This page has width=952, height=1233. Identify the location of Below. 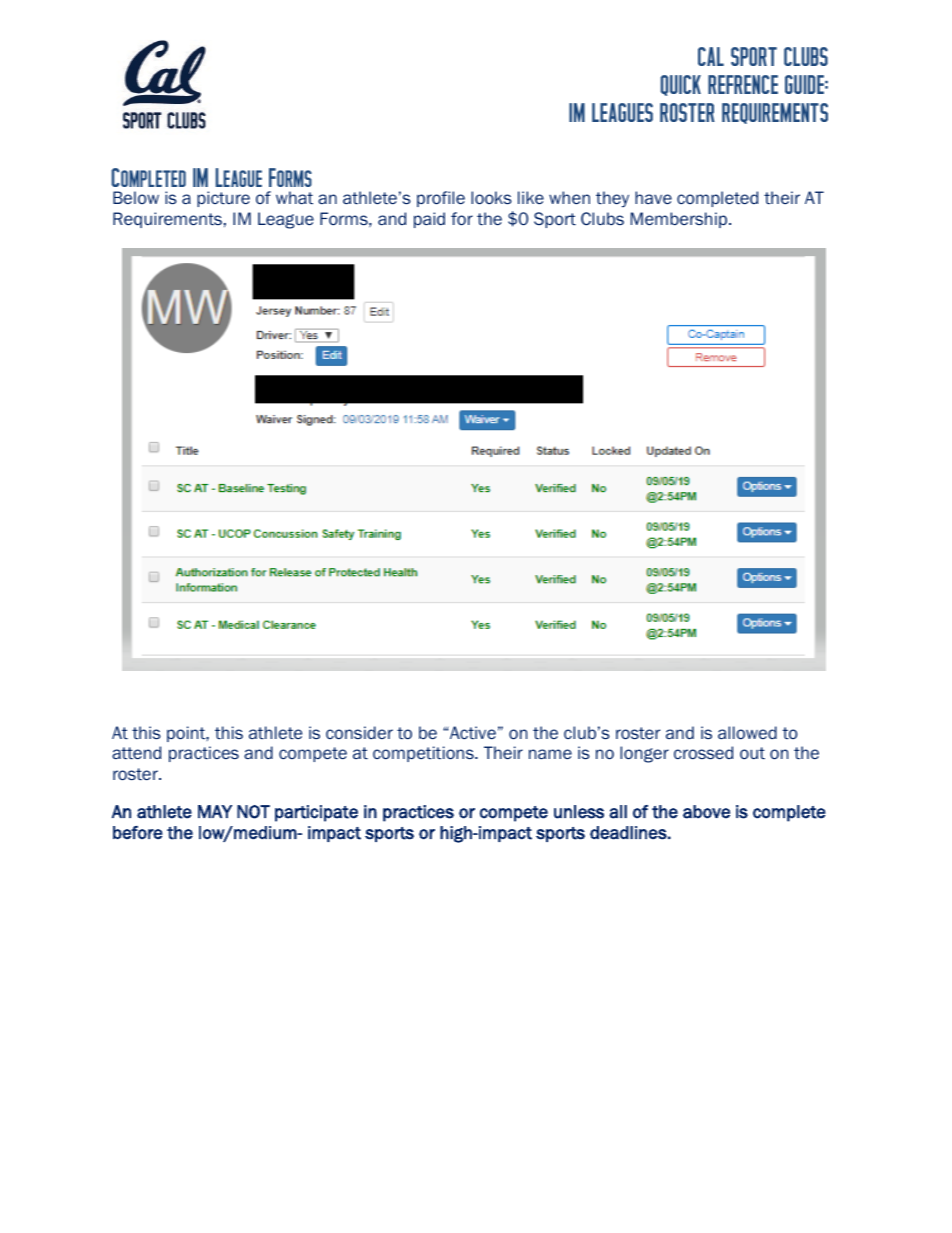
(136, 197).
